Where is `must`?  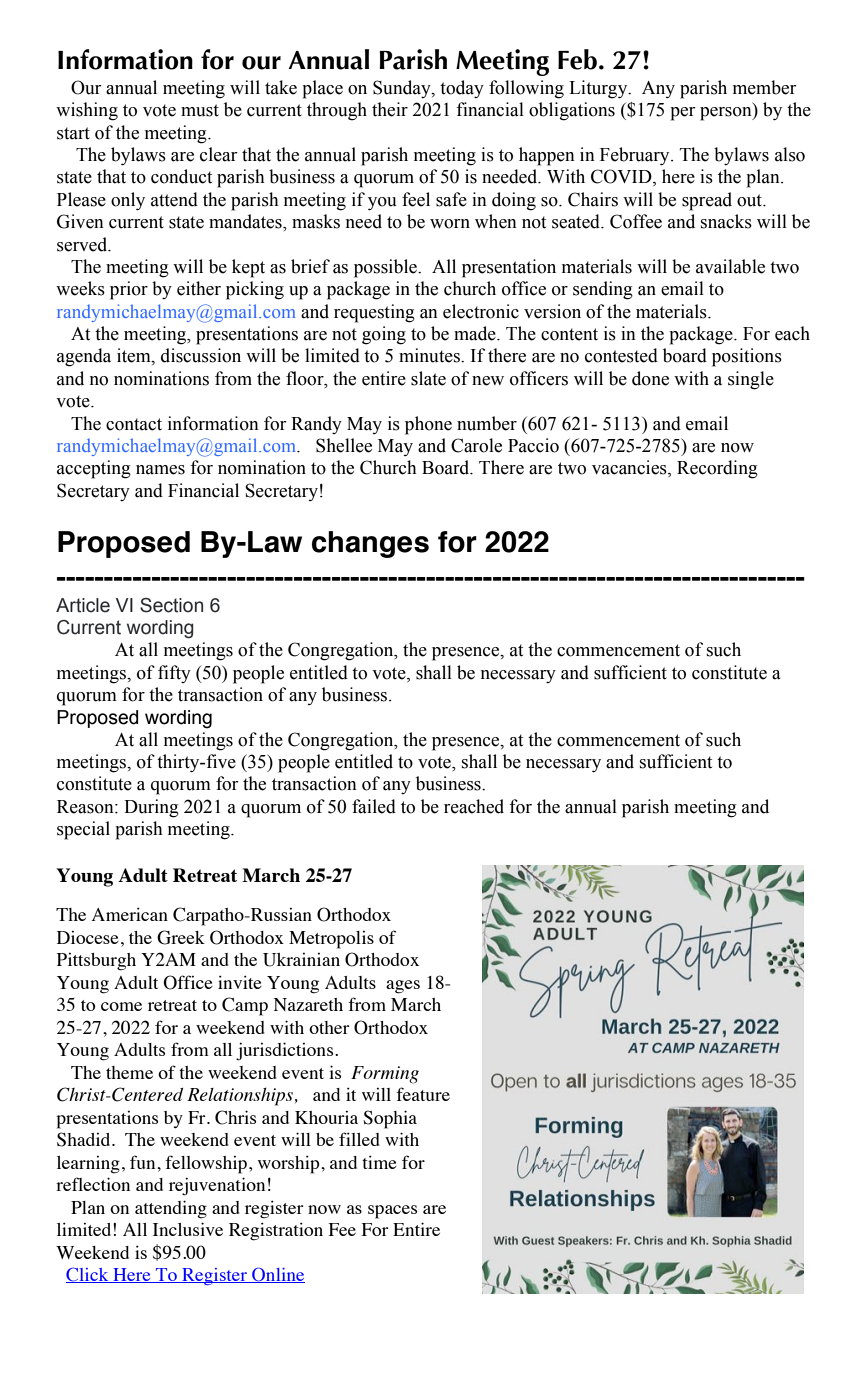
must is located at coordinates (200, 110).
